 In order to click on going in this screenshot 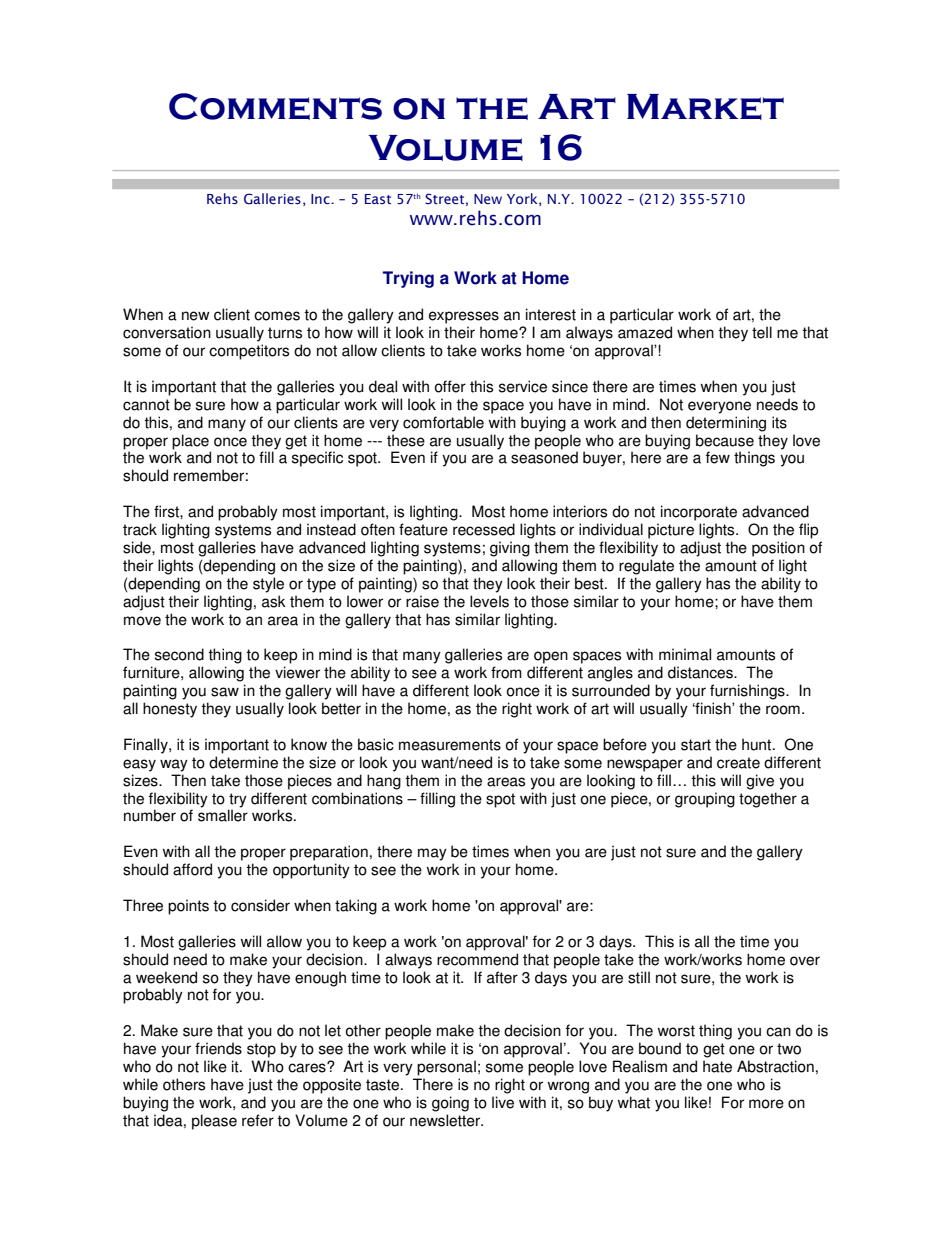, I will do `click(450, 1104)`.
